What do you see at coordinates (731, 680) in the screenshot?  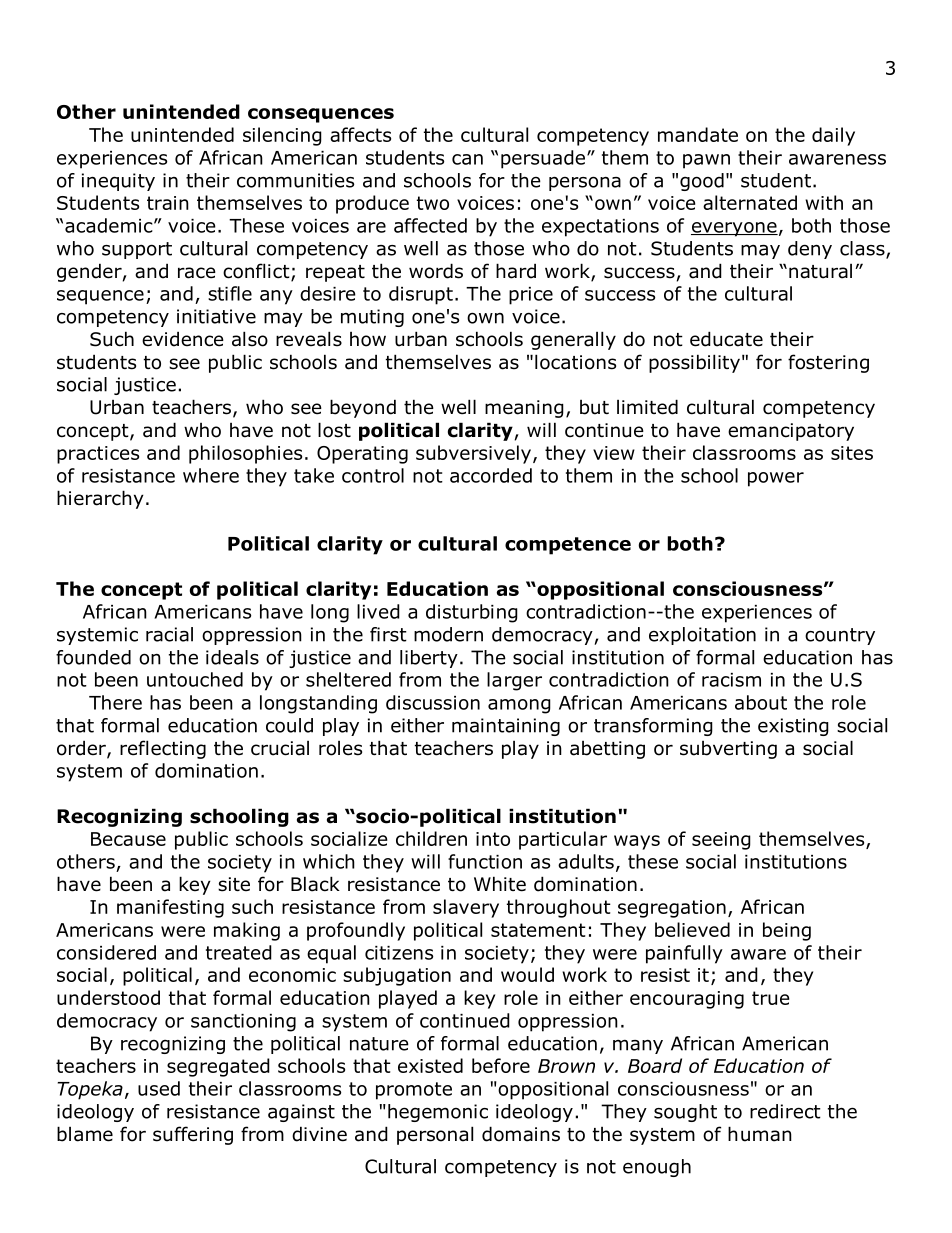 I see `racism` at bounding box center [731, 680].
